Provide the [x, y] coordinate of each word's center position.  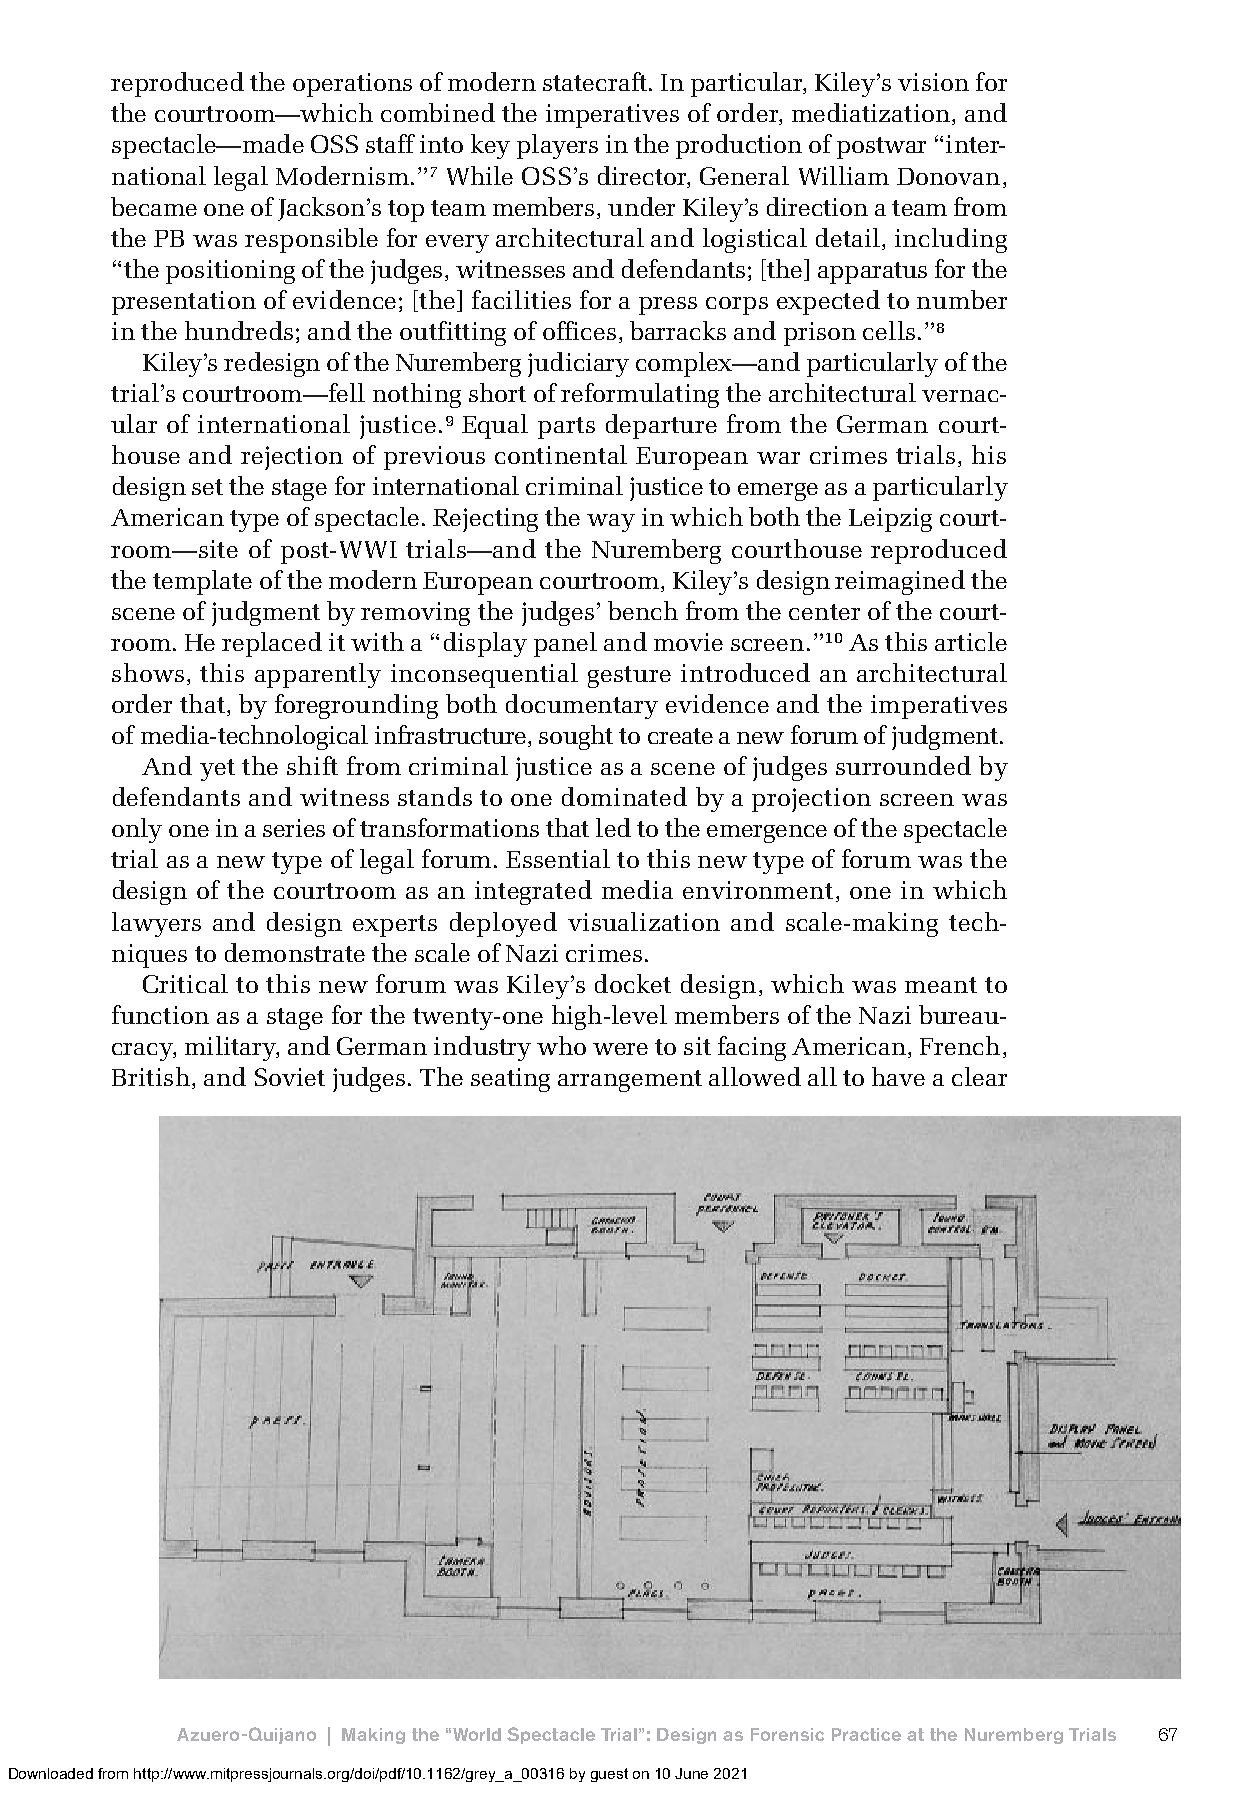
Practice [866, 1734]
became [154, 206]
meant [941, 985]
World [477, 1734]
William [844, 175]
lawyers [156, 924]
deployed [503, 924]
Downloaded [51, 1773]
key [490, 146]
